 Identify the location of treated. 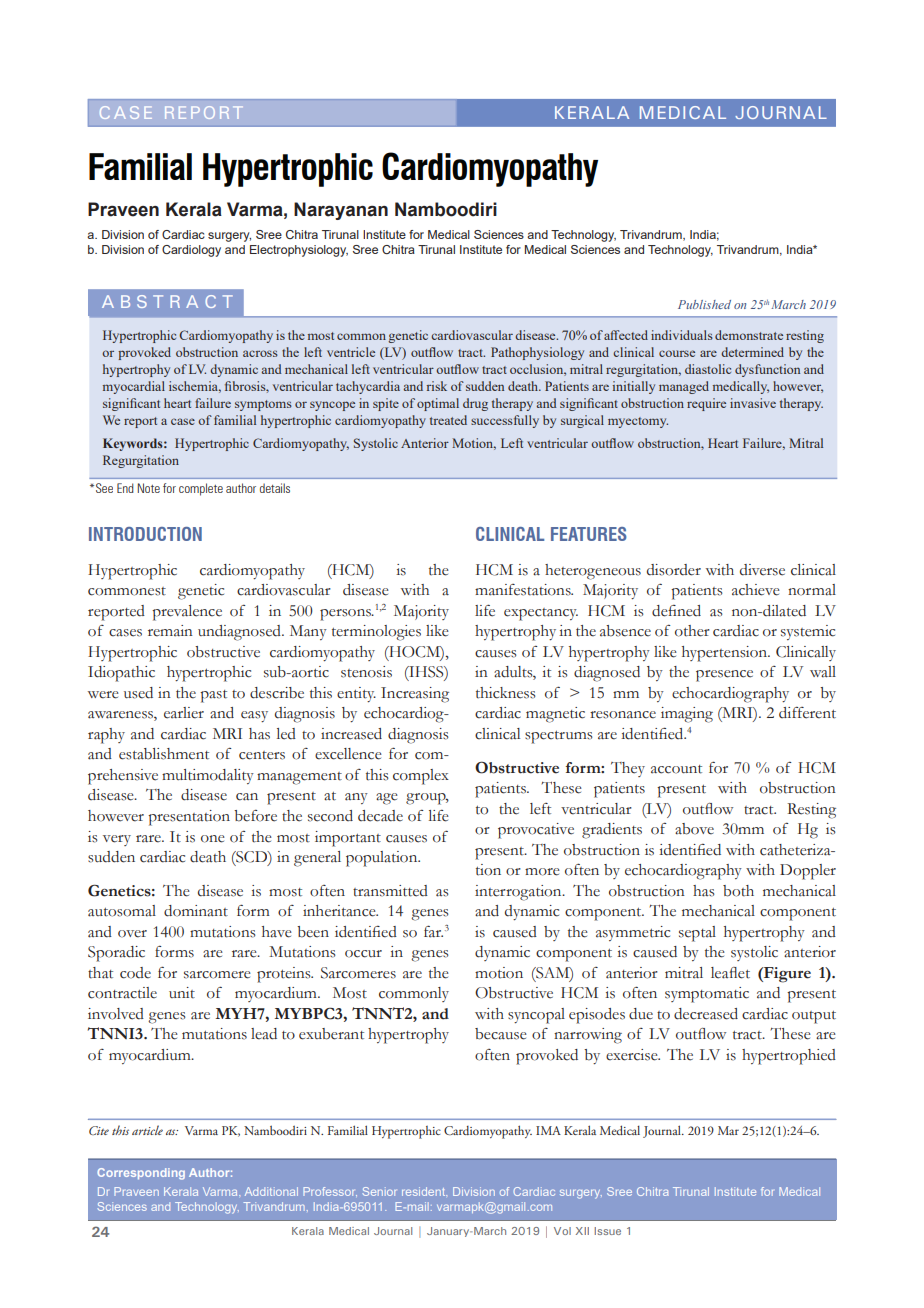
(448, 420).
